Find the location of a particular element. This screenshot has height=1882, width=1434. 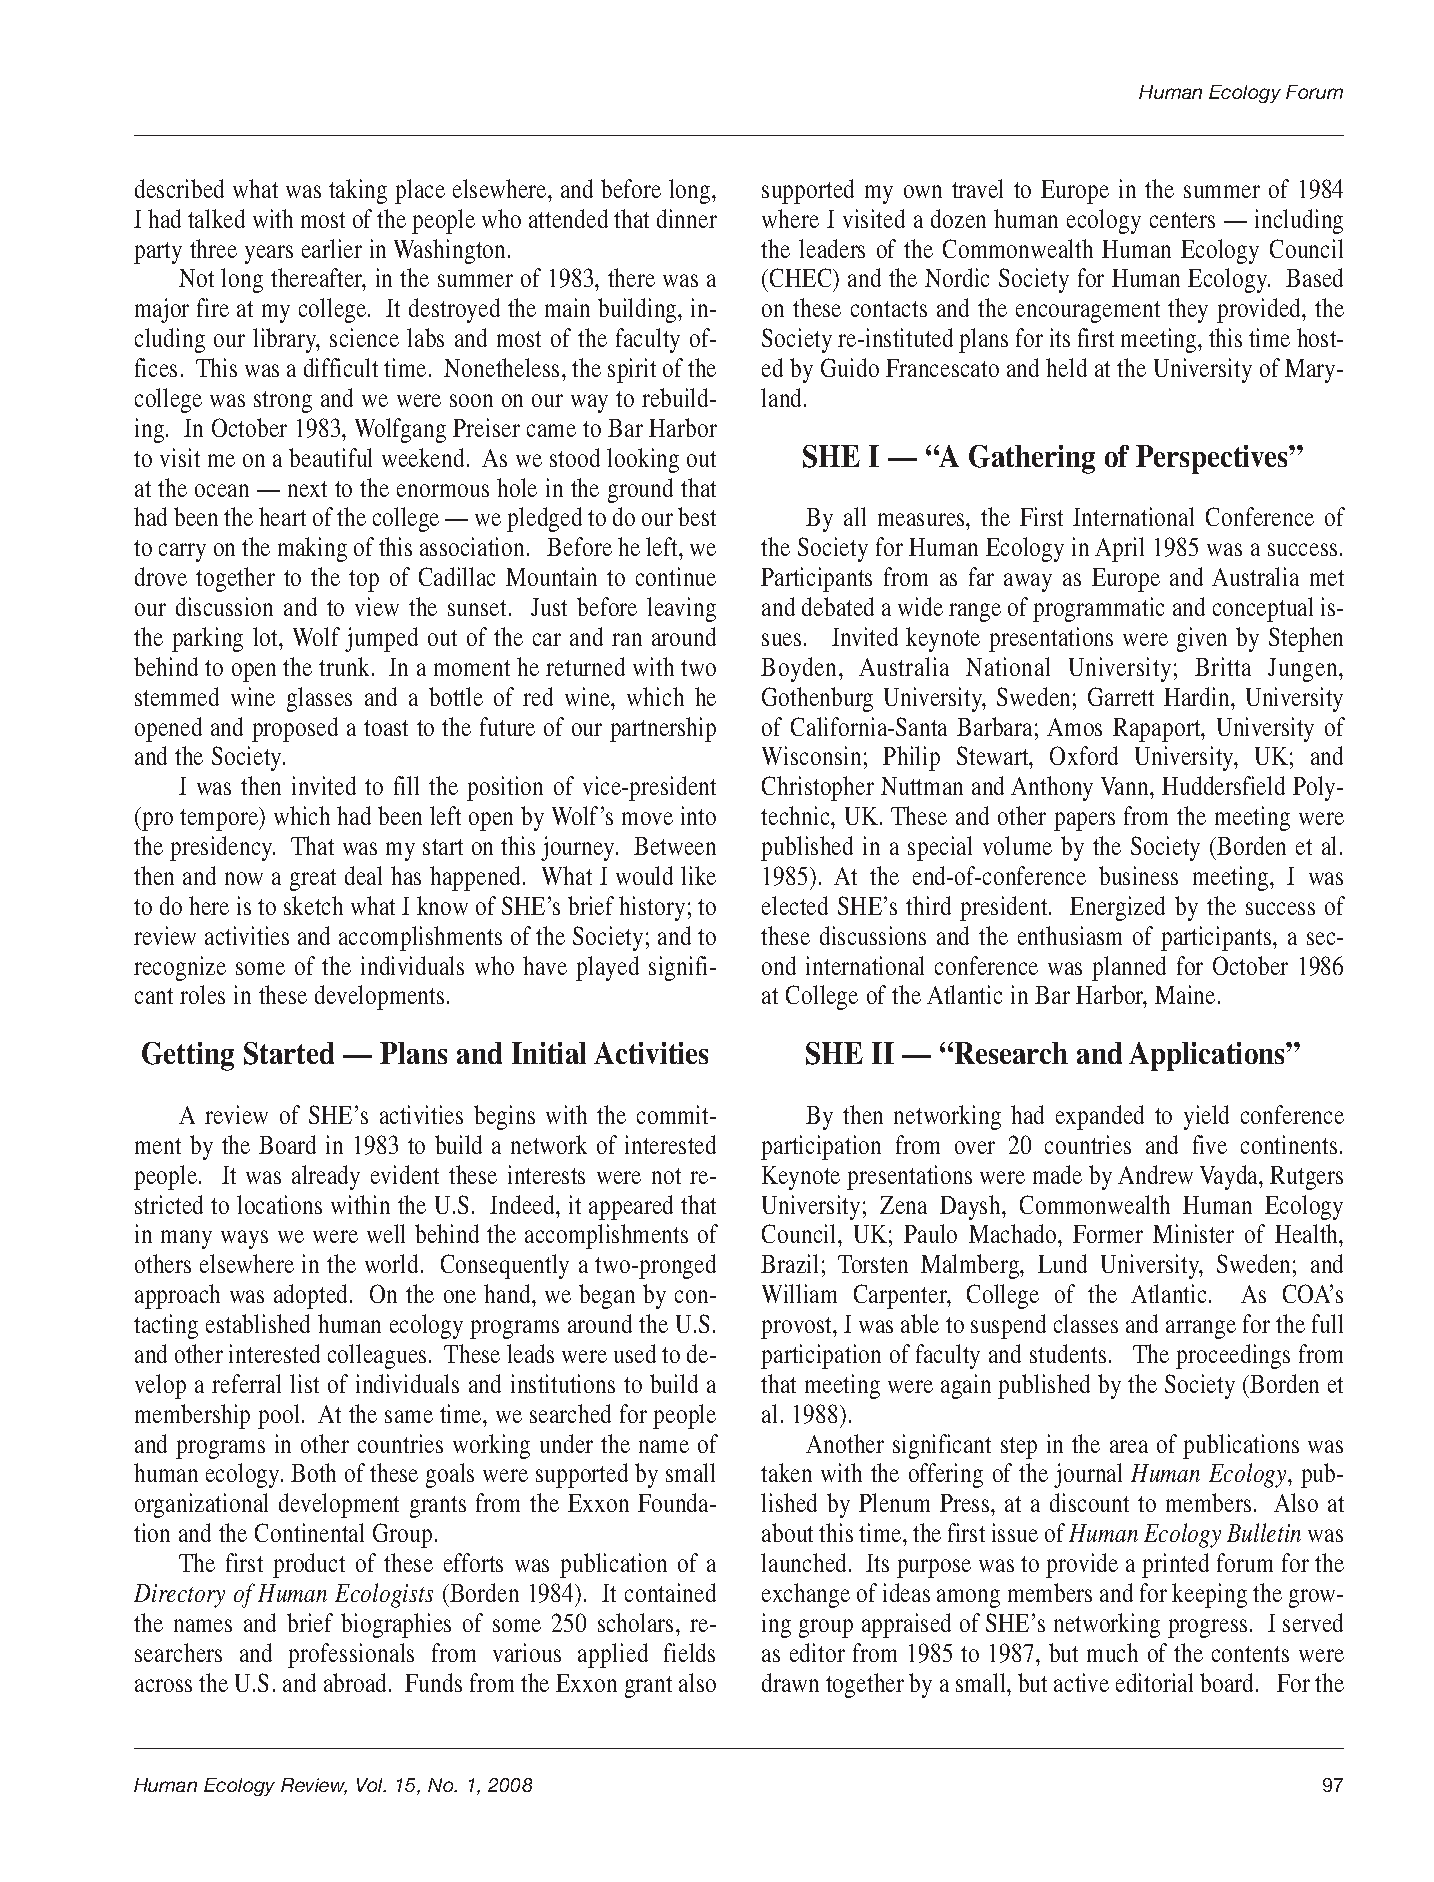

dinner is located at coordinates (687, 218).
